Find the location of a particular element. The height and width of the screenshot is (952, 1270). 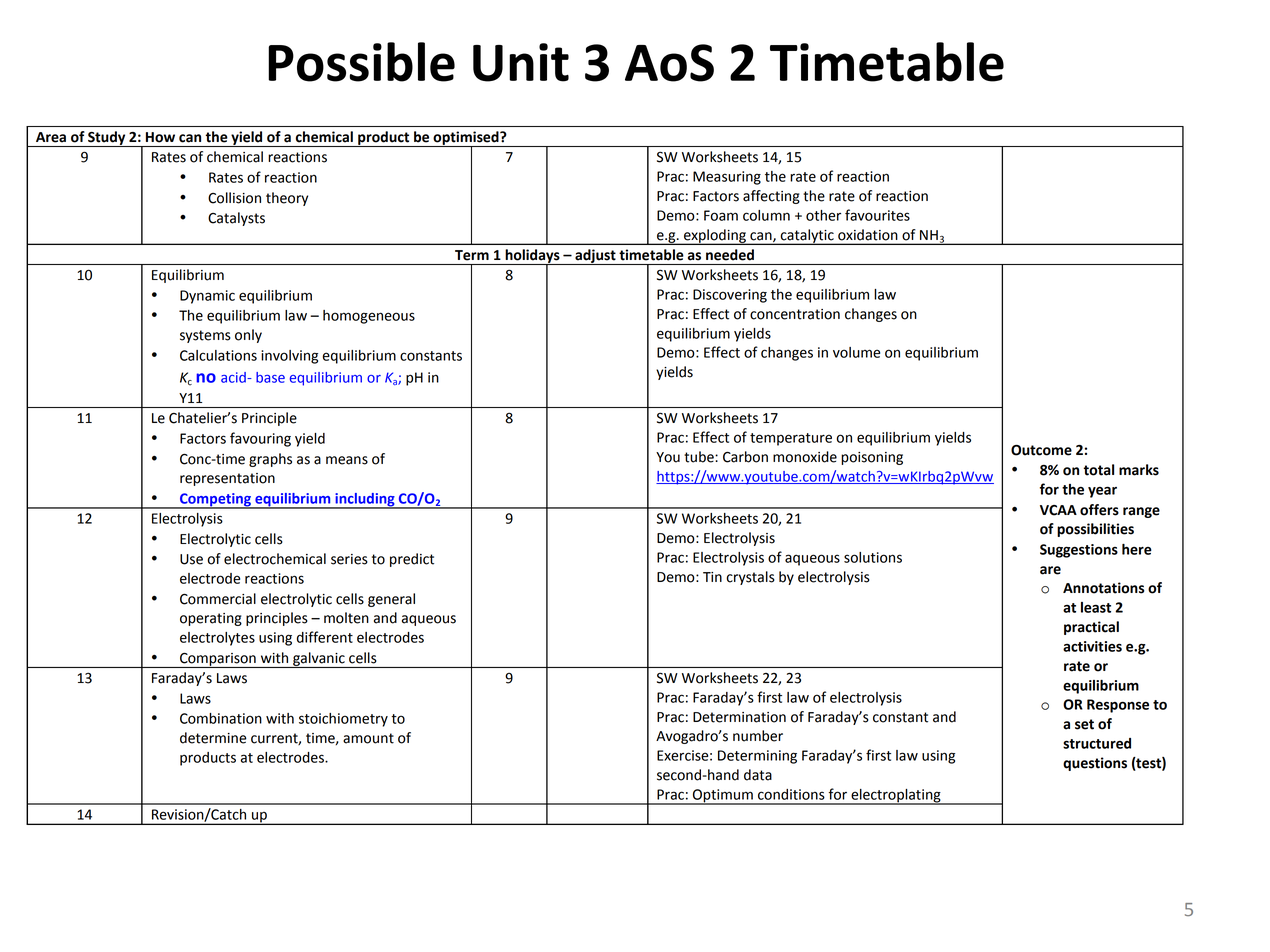

Optimum is located at coordinates (723, 797).
